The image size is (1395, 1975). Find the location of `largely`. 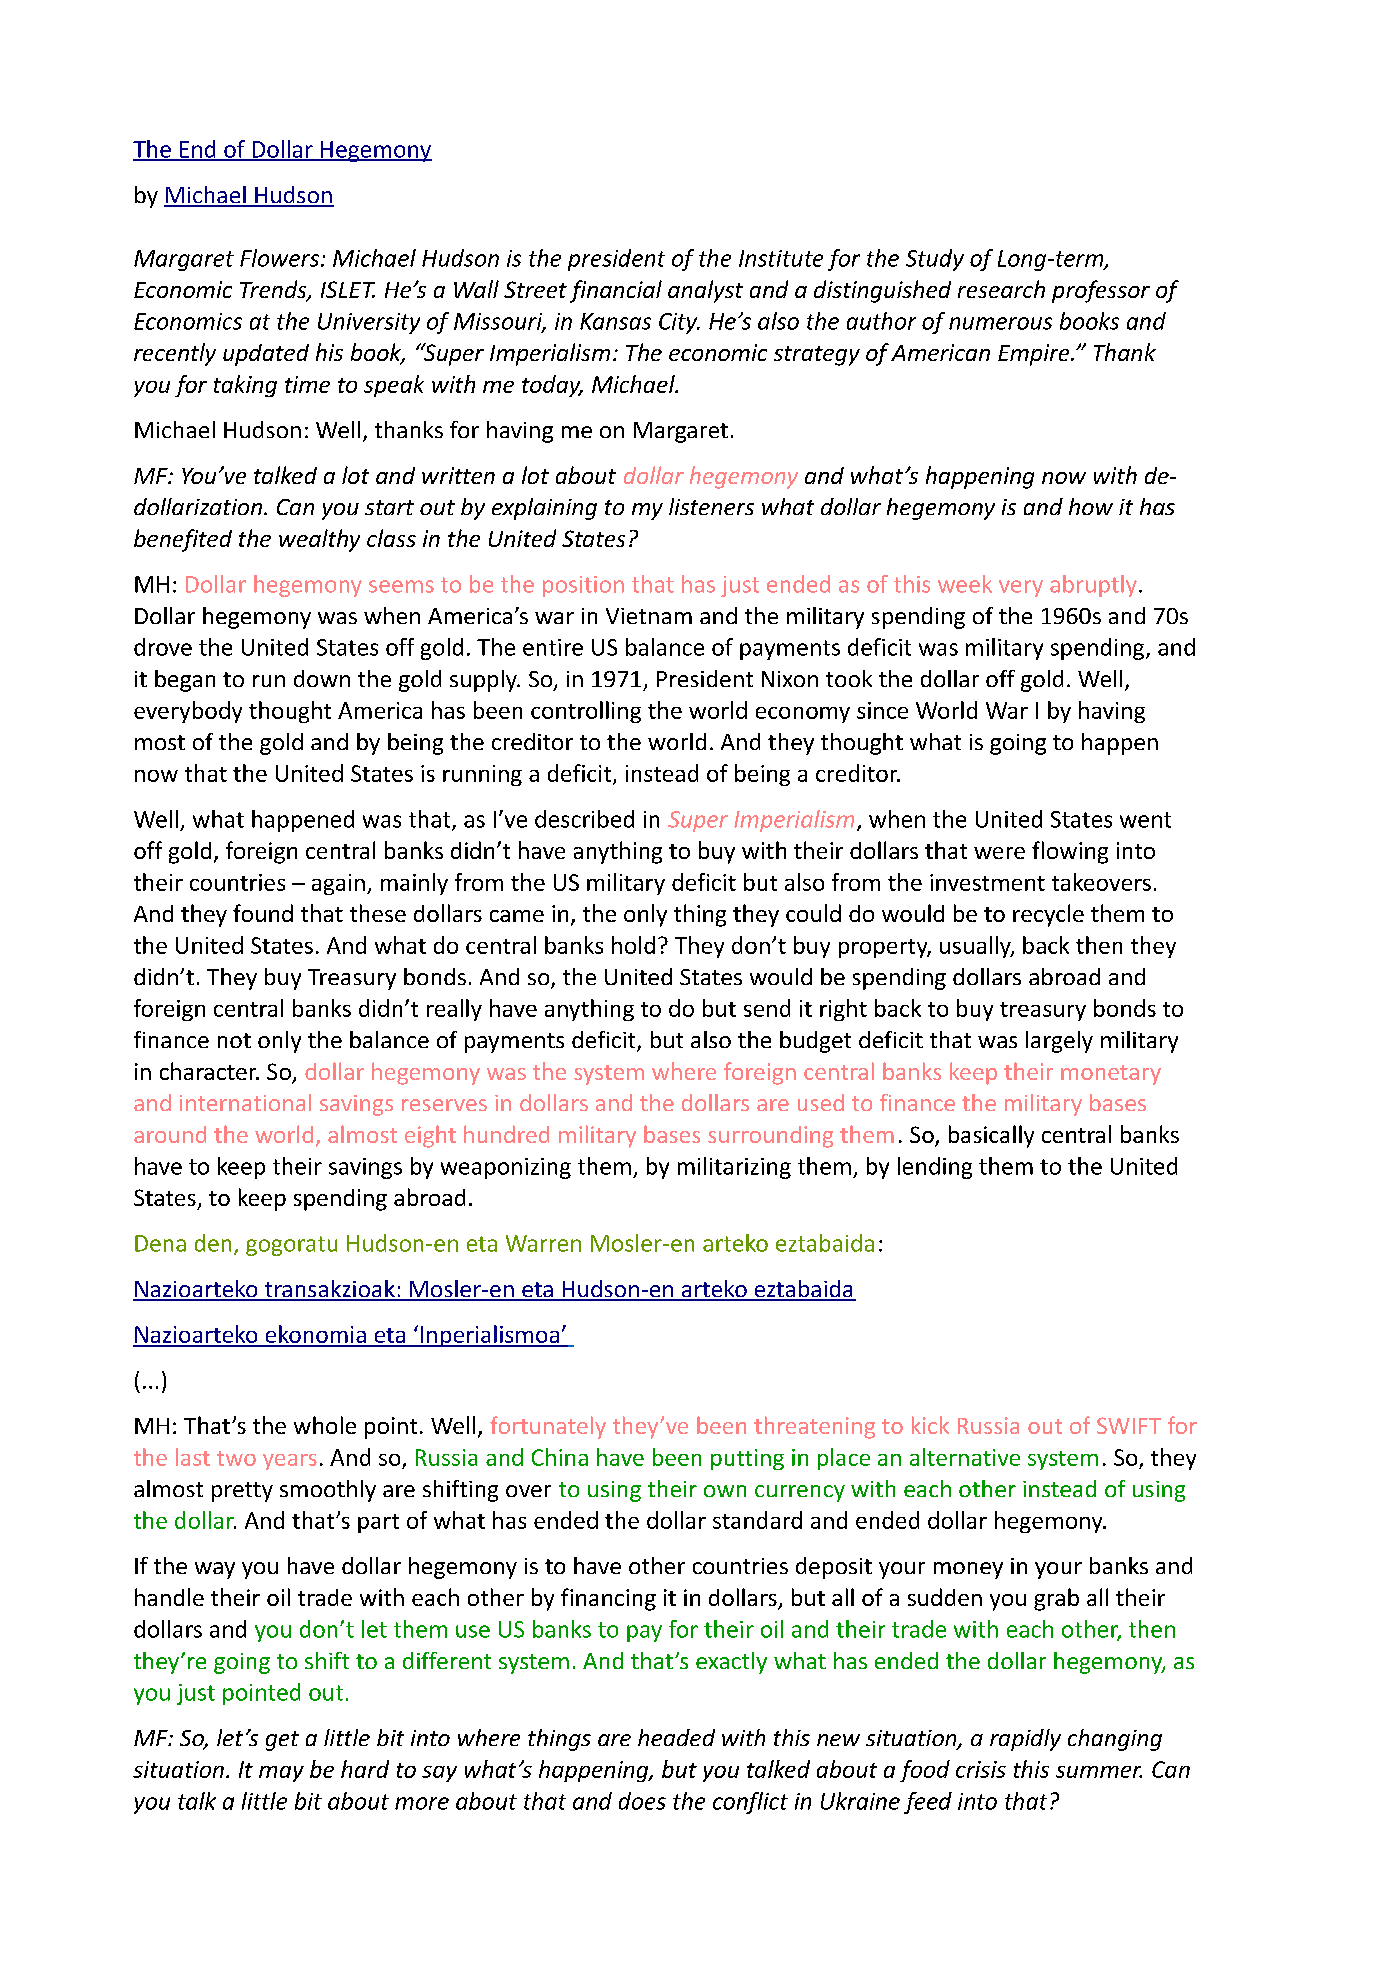

largely is located at coordinates (1059, 1042).
